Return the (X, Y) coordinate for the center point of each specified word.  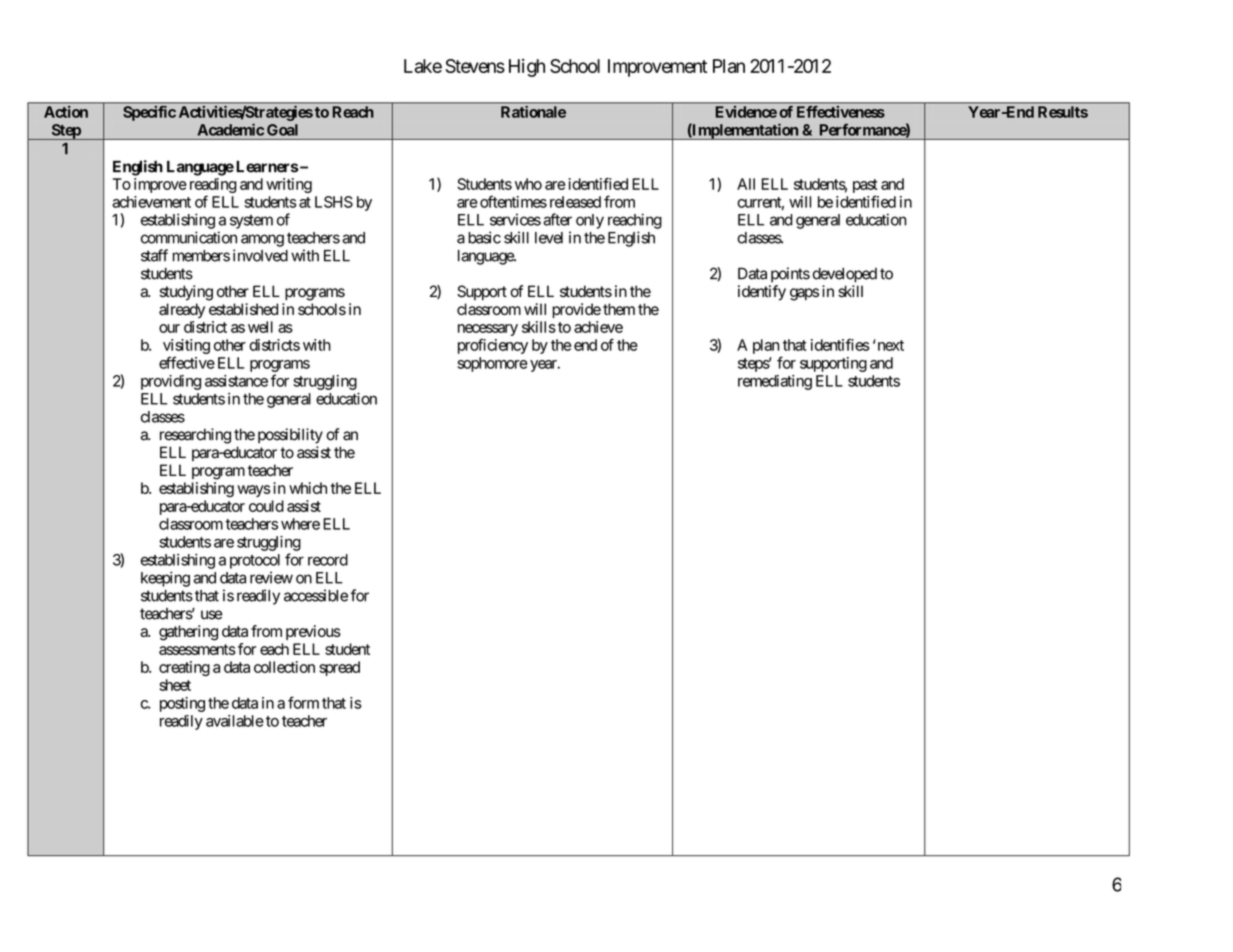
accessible (316, 595)
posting (182, 704)
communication (189, 237)
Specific (149, 112)
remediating (775, 382)
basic (484, 237)
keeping (165, 579)
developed (845, 275)
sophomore (492, 364)
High (527, 68)
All (746, 184)
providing (171, 382)
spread (339, 668)
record (328, 560)
